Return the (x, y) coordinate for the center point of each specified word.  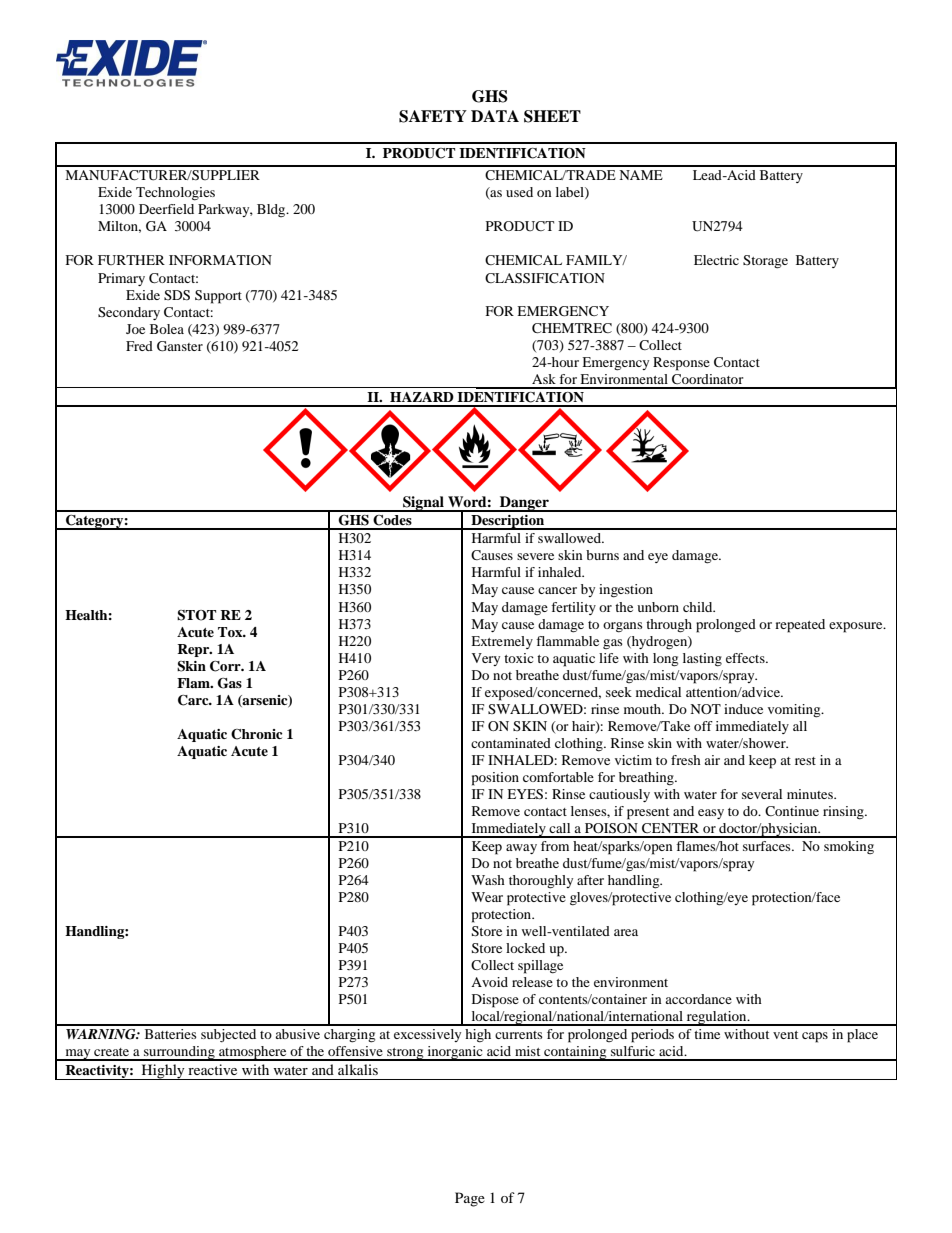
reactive (212, 1069)
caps (815, 1037)
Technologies (175, 194)
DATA (495, 116)
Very (486, 659)
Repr (194, 650)
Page (470, 1199)
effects (746, 658)
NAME (641, 175)
